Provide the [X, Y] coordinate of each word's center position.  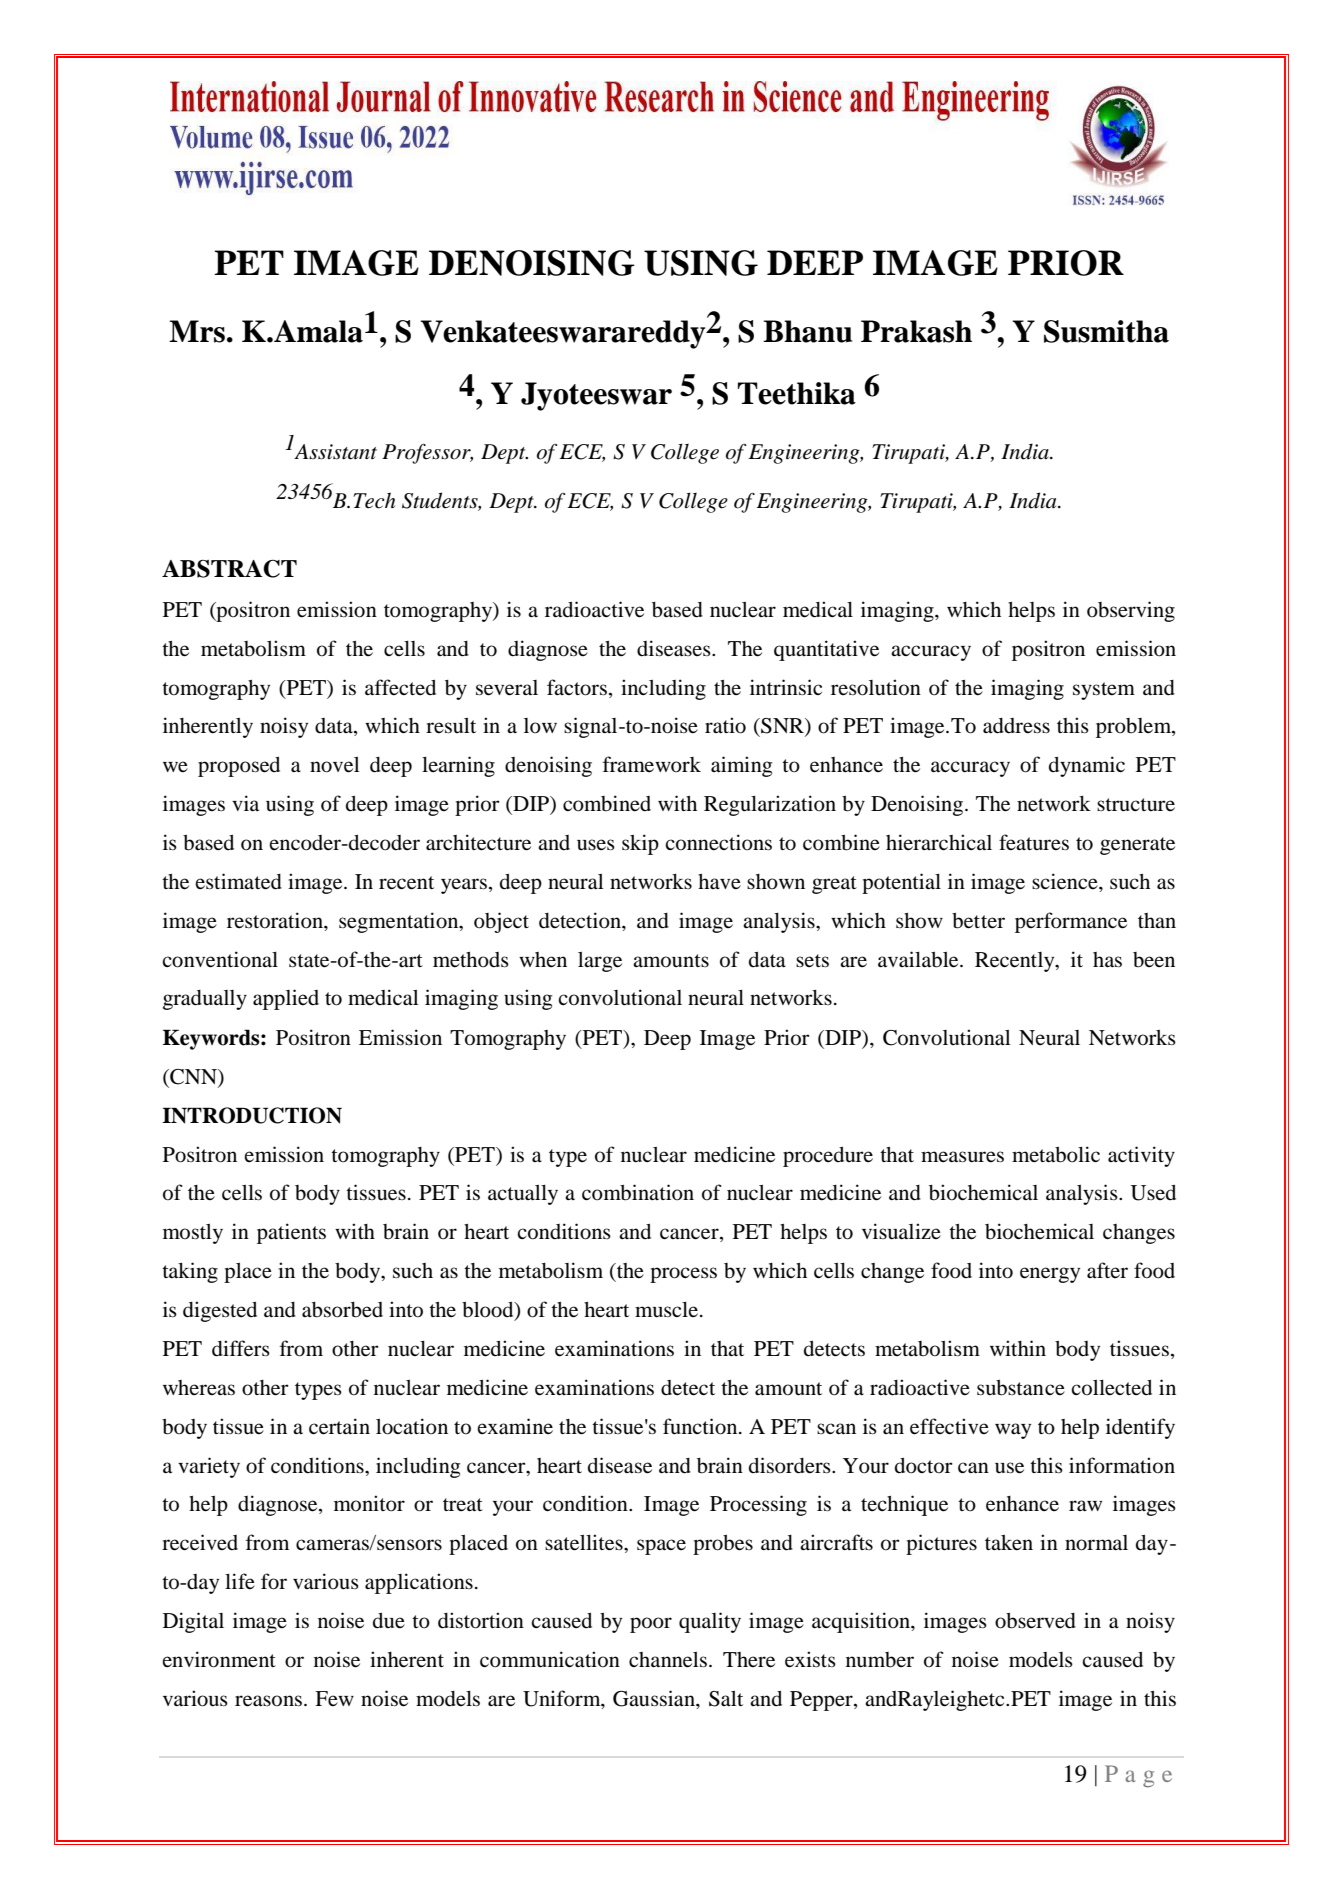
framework [652, 764]
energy [1050, 1275]
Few [334, 1699]
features [1034, 842]
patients [291, 1233]
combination [638, 1192]
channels [669, 1660]
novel [334, 765]
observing [1131, 611]
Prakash [916, 331]
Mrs [197, 331]
